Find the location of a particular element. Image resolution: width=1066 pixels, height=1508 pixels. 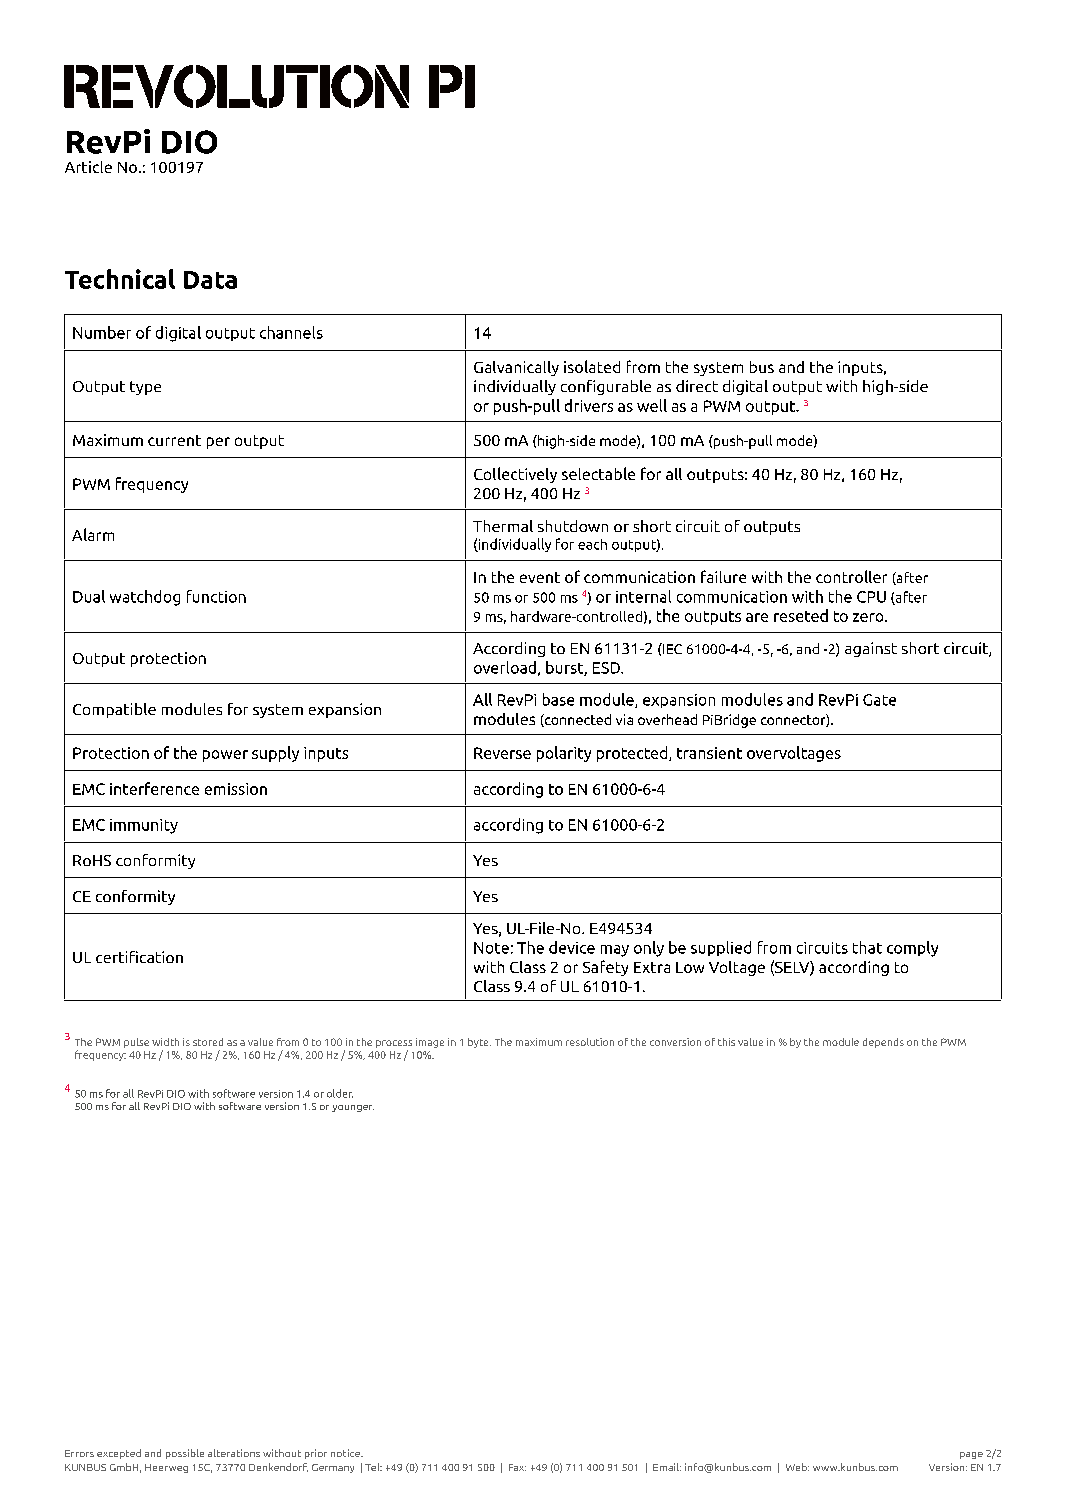

immunity is located at coordinates (144, 826).
